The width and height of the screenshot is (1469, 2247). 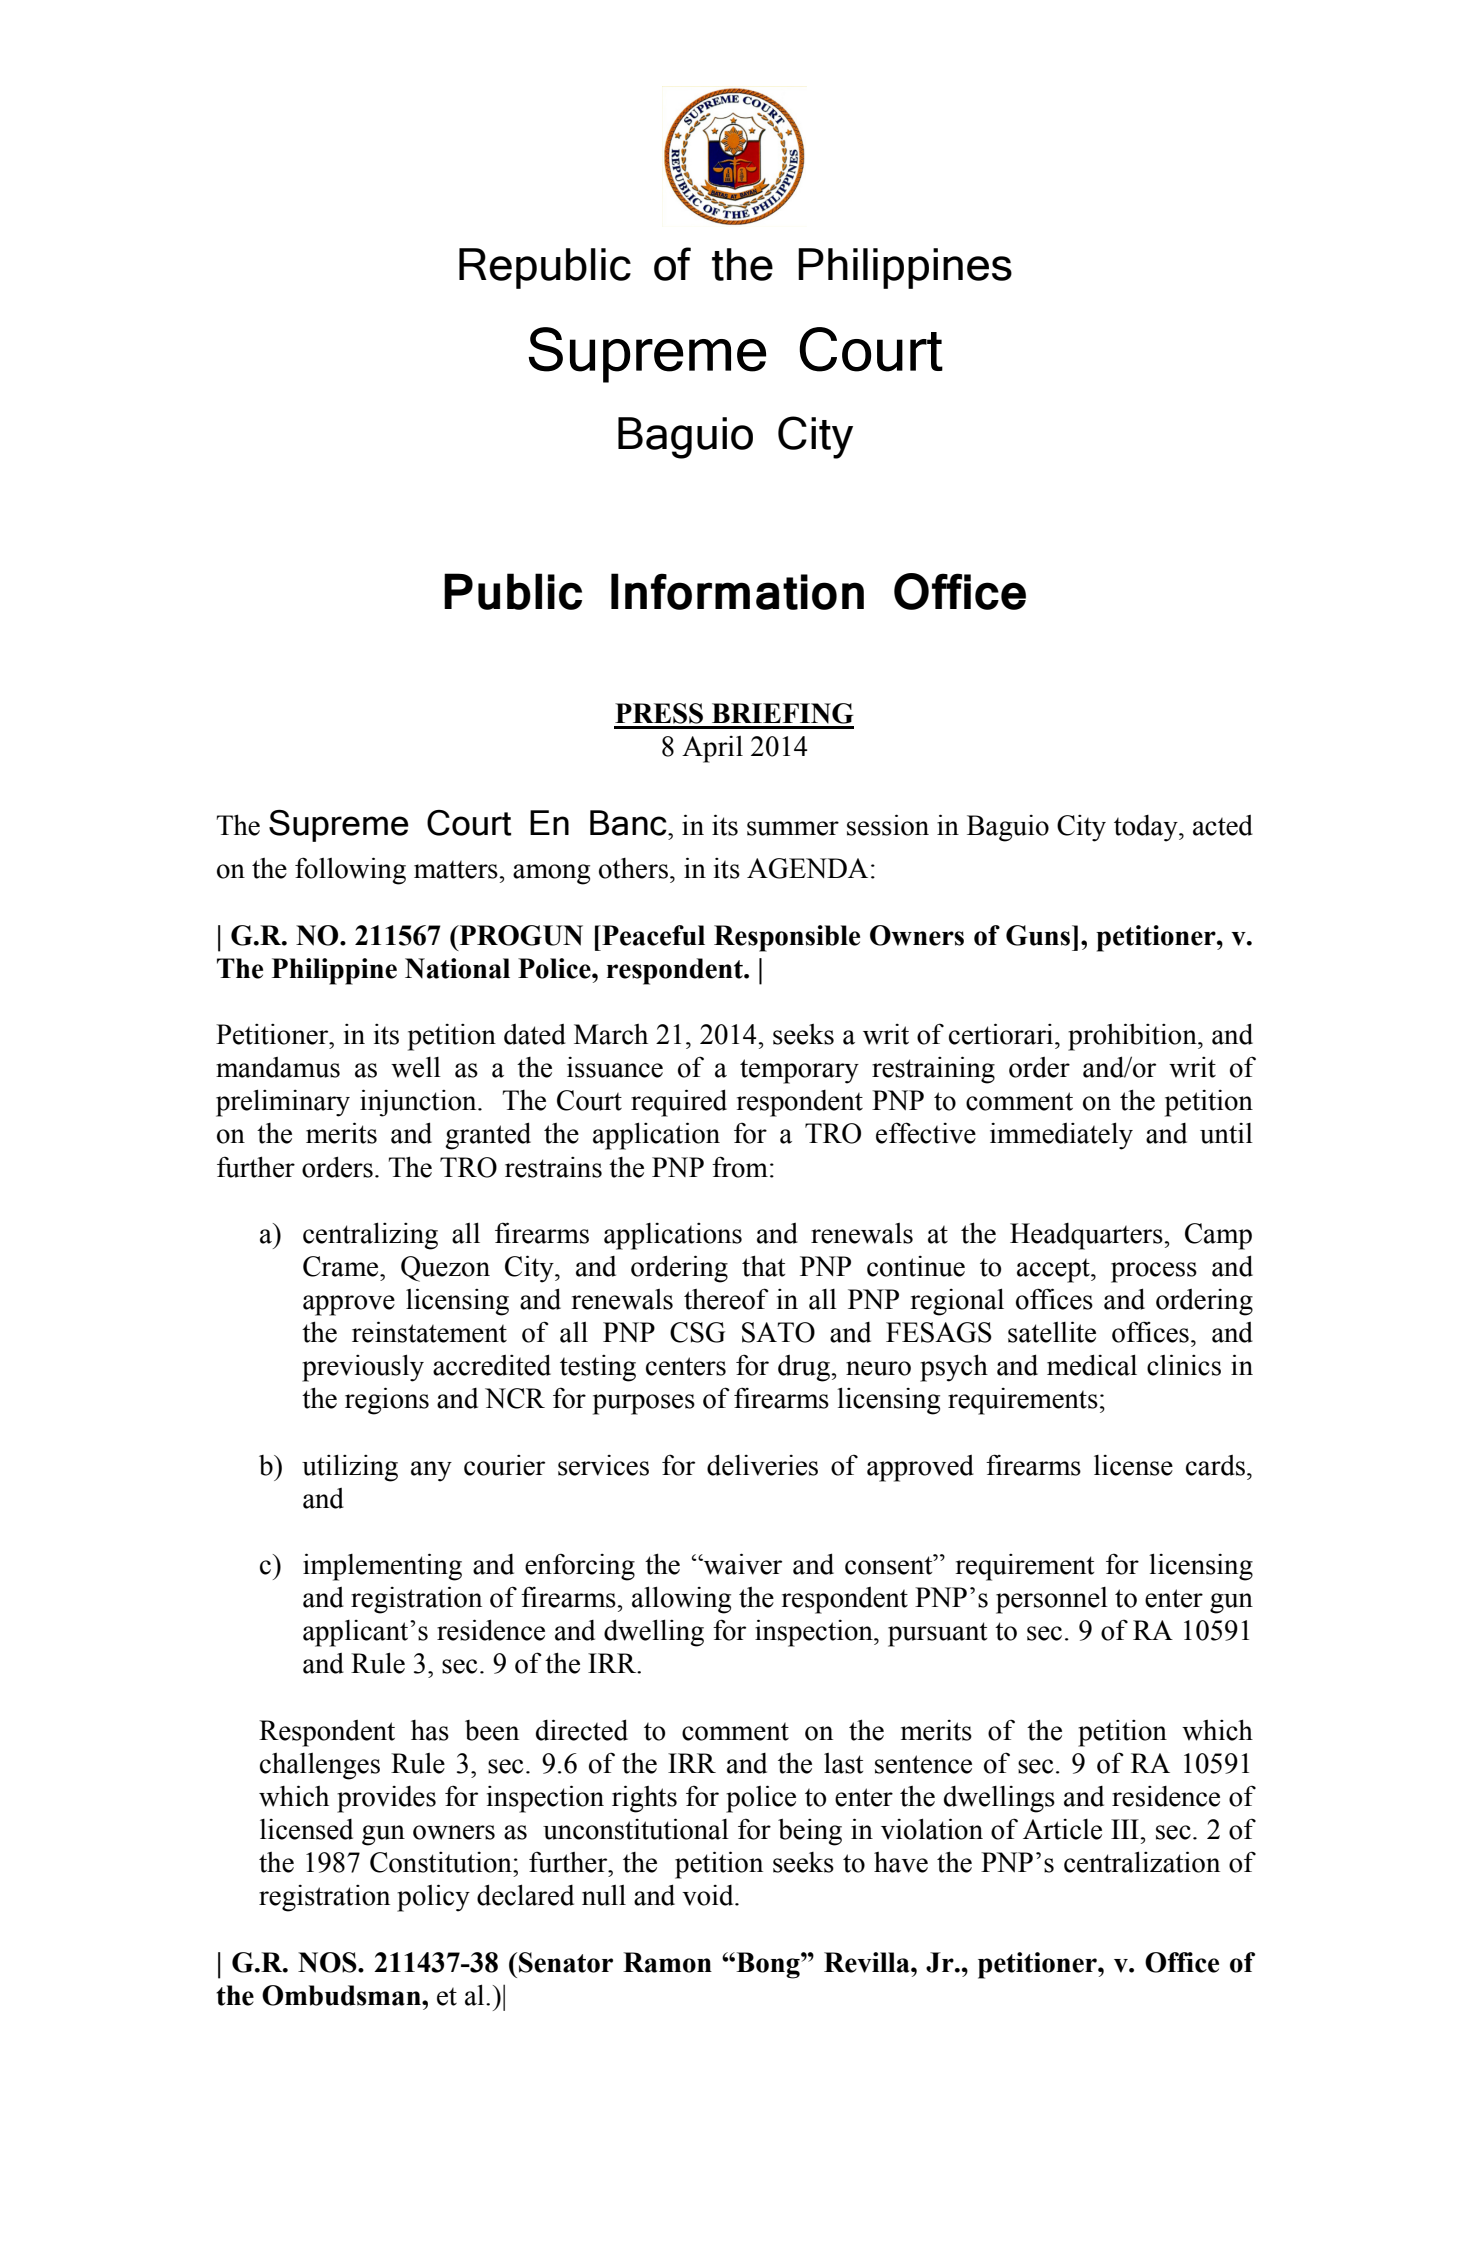 I want to click on centralization, so click(x=1142, y=1862).
